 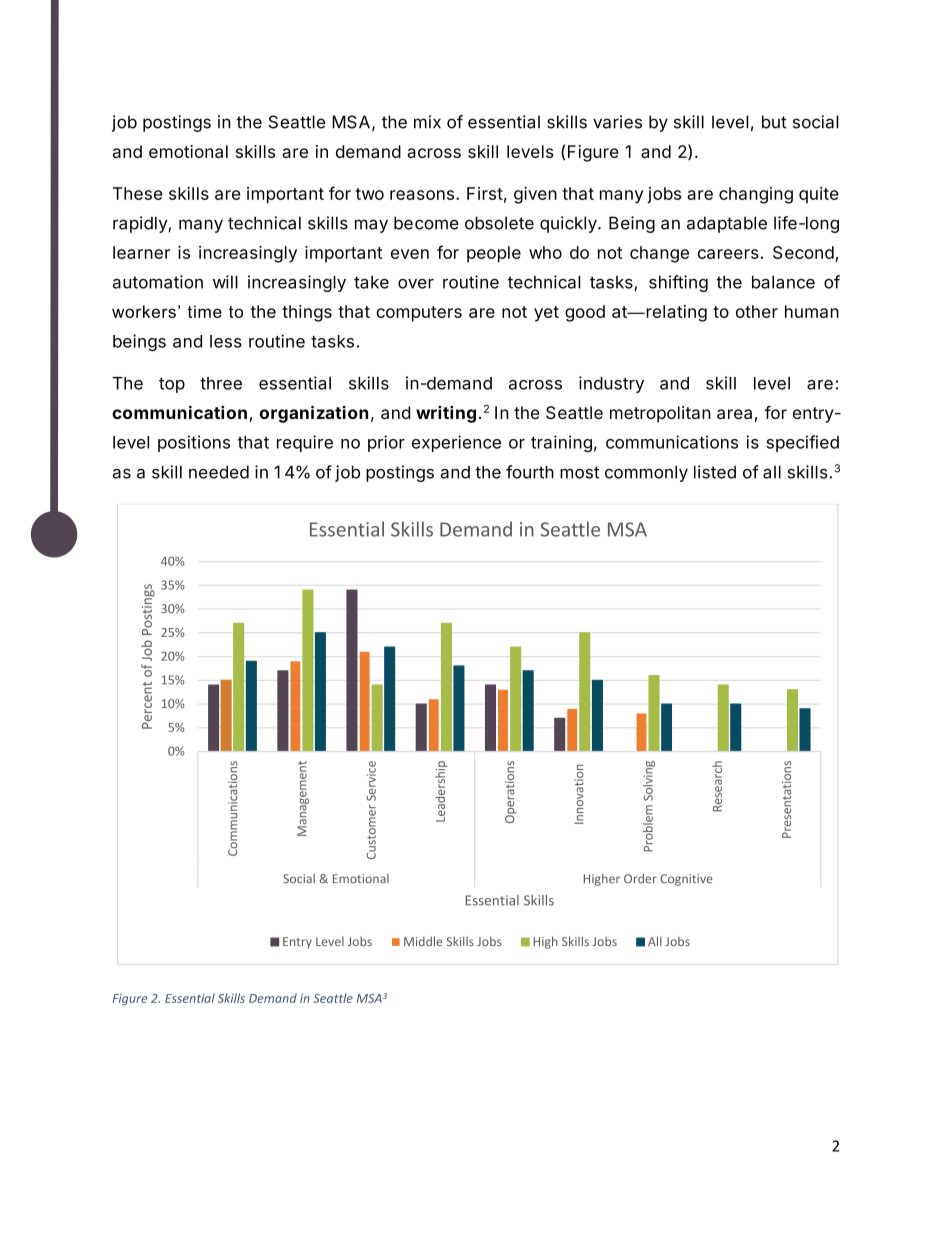 What do you see at coordinates (423, 941) in the screenshot?
I see `Middle` at bounding box center [423, 941].
